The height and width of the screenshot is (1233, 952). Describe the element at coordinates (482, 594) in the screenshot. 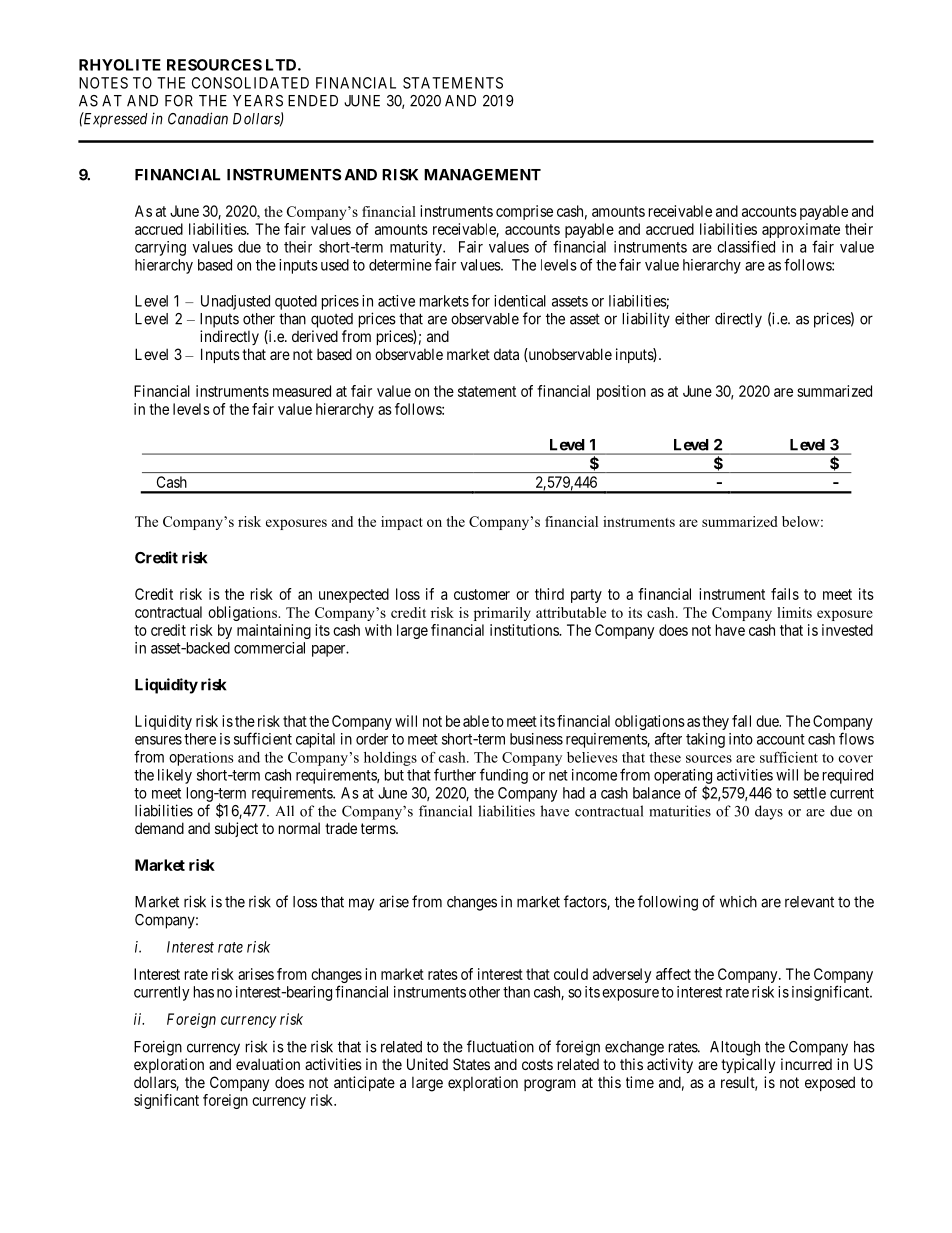

I see `customer` at that location.
